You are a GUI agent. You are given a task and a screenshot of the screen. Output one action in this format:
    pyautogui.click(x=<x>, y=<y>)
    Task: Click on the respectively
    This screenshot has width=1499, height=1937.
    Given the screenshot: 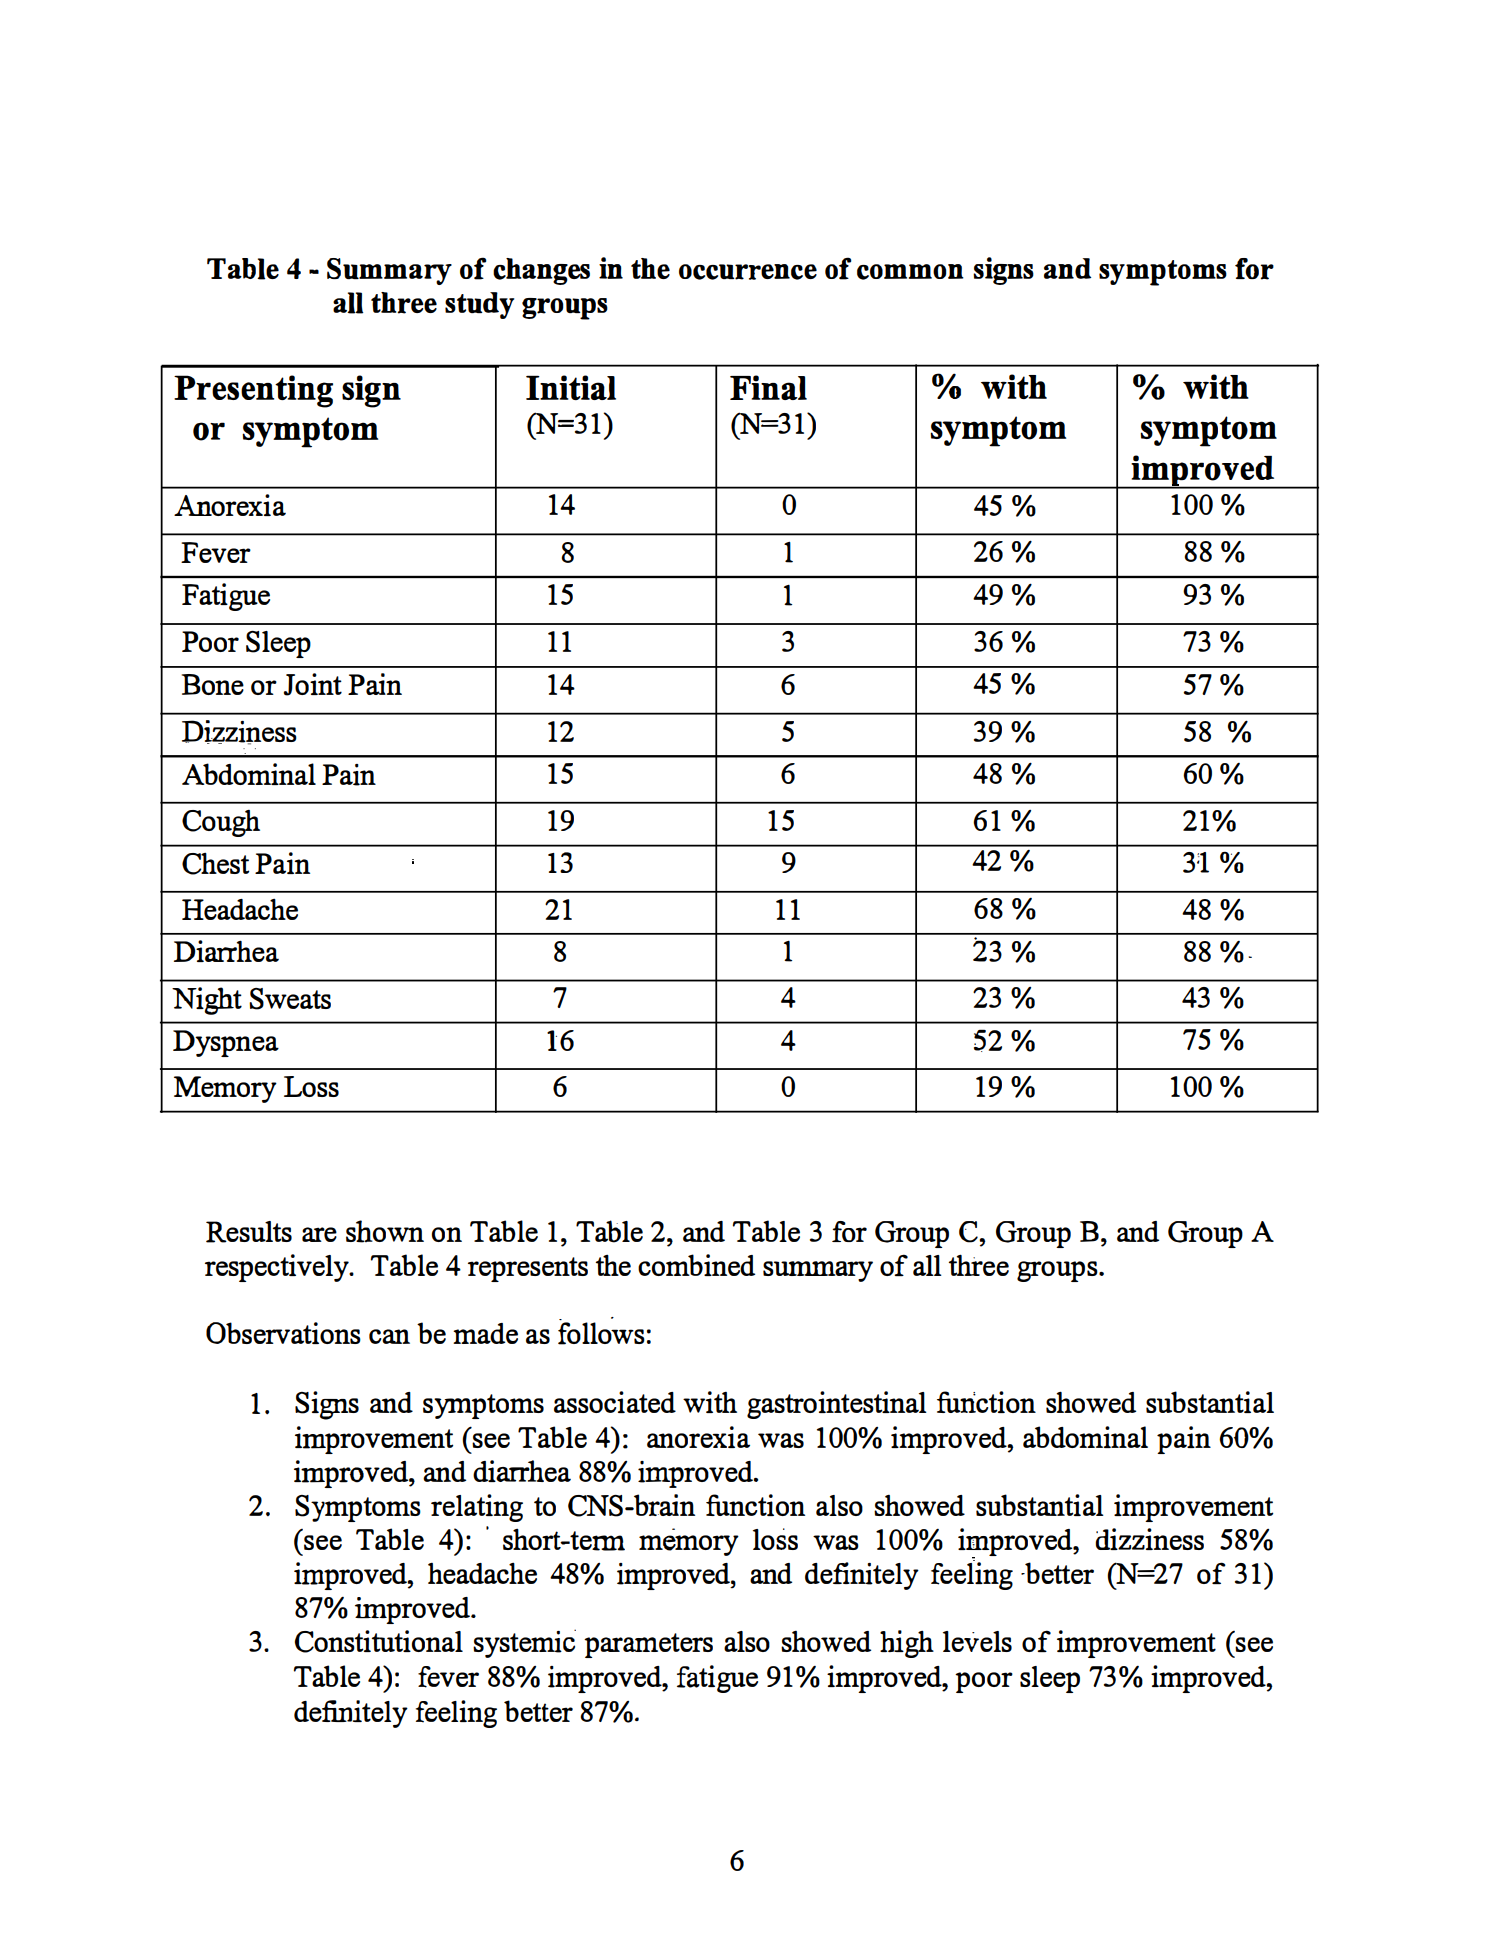 What is the action you would take?
    pyautogui.click(x=278, y=1268)
